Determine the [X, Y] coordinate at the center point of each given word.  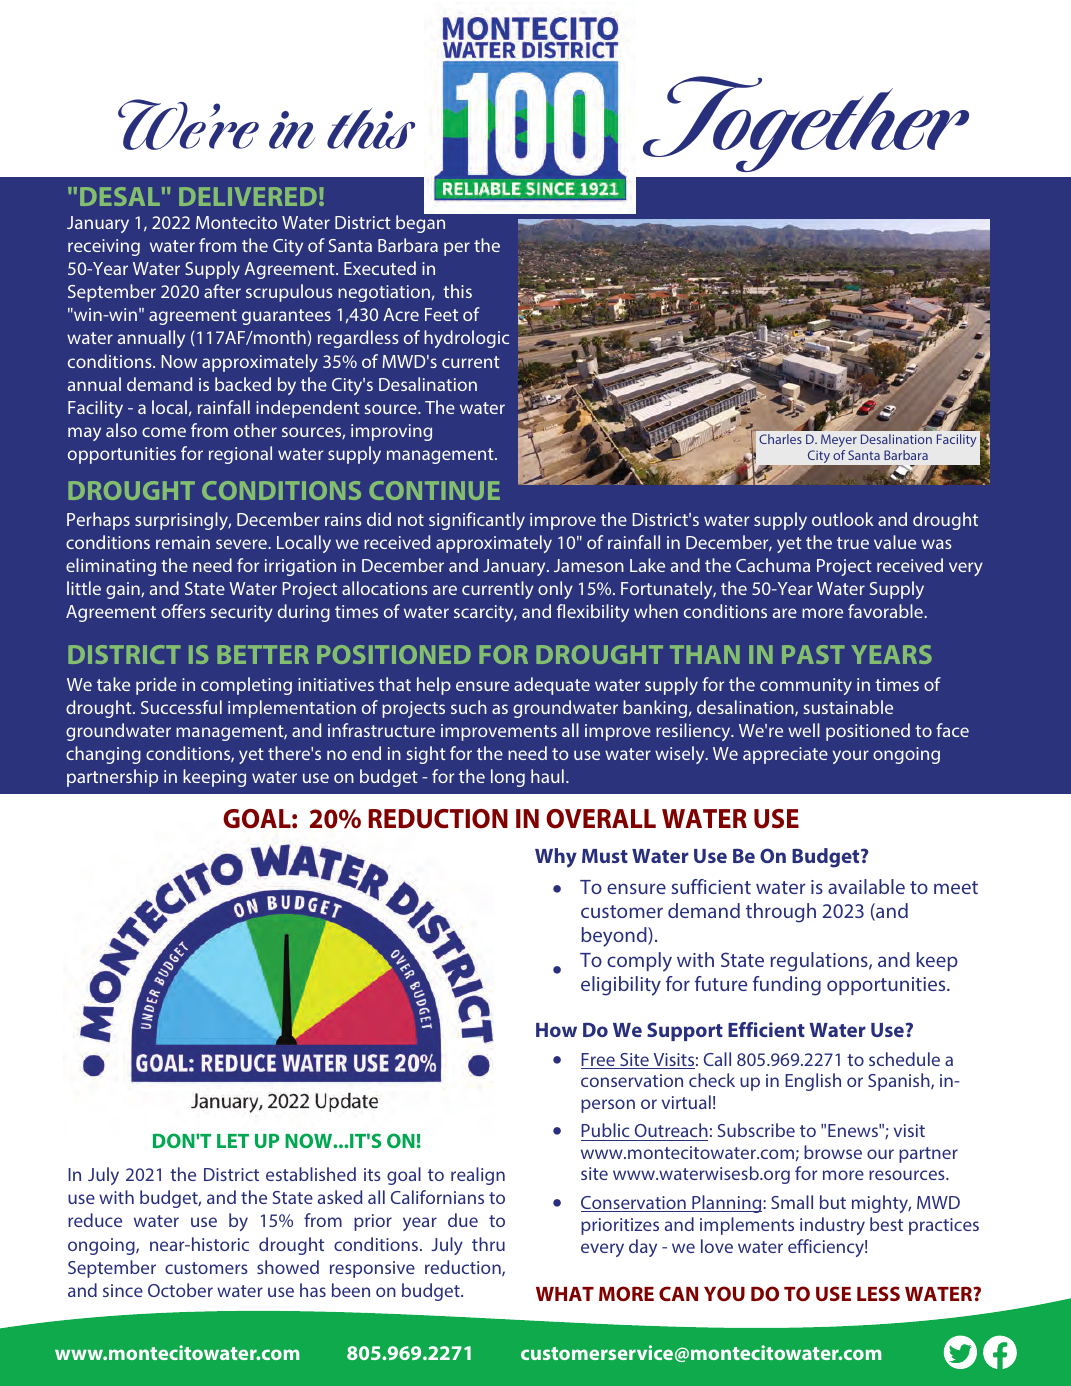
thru [488, 1244]
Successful [181, 707]
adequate [552, 686]
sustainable [848, 707]
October [180, 1290]
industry [832, 1226]
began [420, 224]
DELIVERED [248, 196]
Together [806, 124]
